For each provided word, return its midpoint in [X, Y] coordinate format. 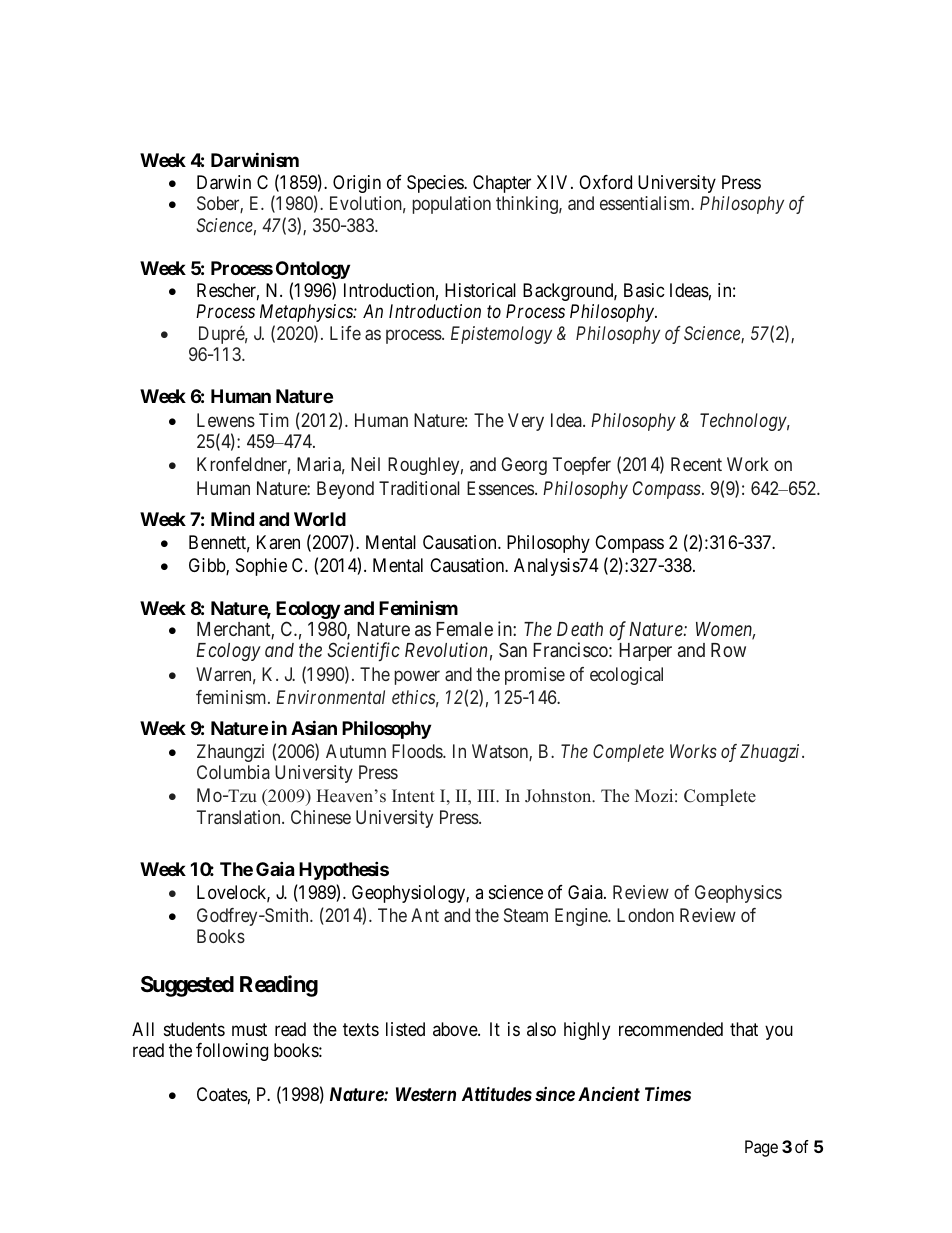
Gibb [208, 566]
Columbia [233, 772]
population [452, 205]
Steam [526, 915]
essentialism [646, 203]
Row [728, 650]
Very [526, 422]
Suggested [187, 986]
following [232, 1052]
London [645, 915]
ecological [626, 676]
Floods [418, 751]
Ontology [313, 270]
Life [345, 333]
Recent [696, 464]
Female [464, 629]
